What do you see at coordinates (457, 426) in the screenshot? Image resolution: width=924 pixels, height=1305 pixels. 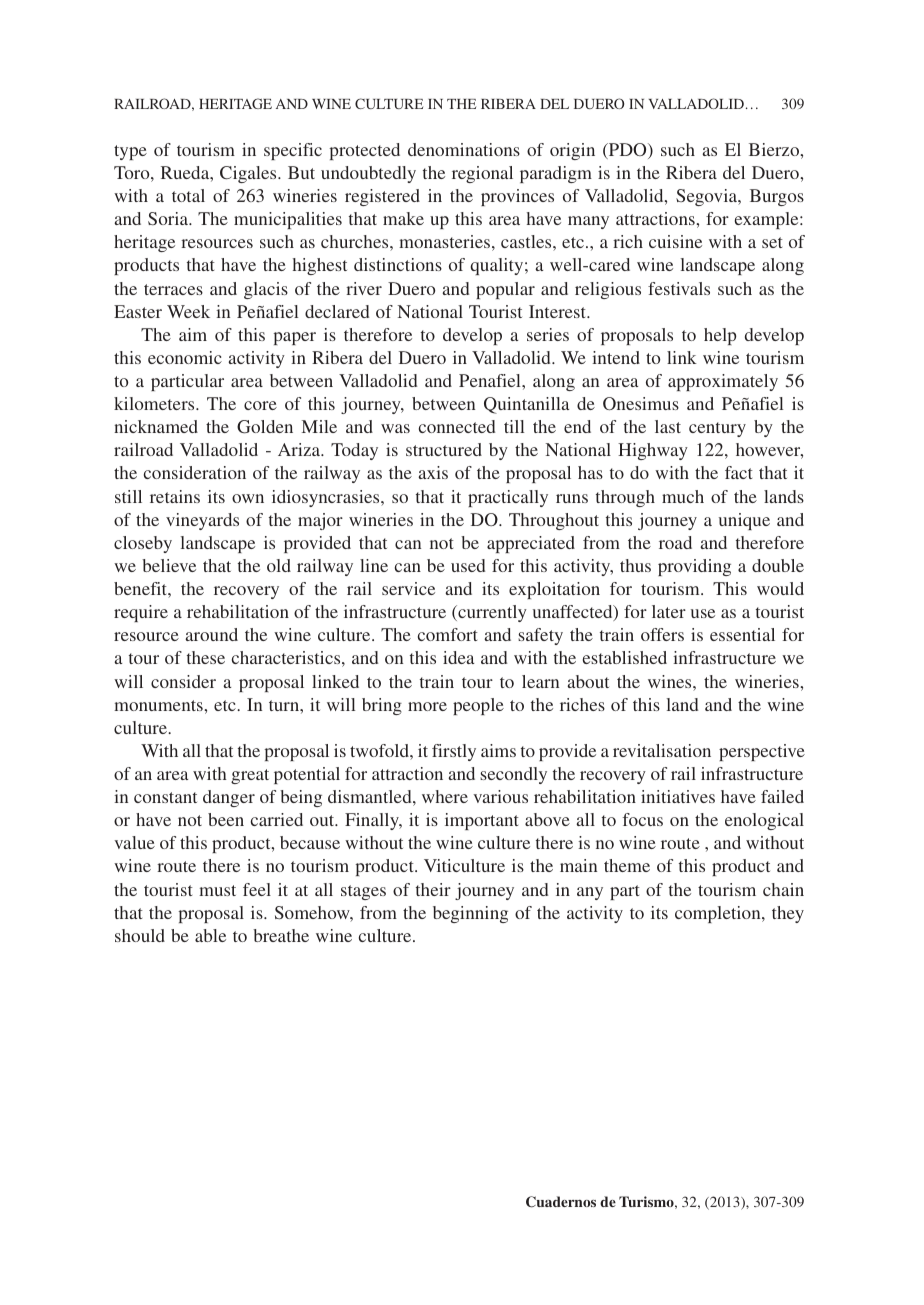 I see `connected` at bounding box center [457, 426].
